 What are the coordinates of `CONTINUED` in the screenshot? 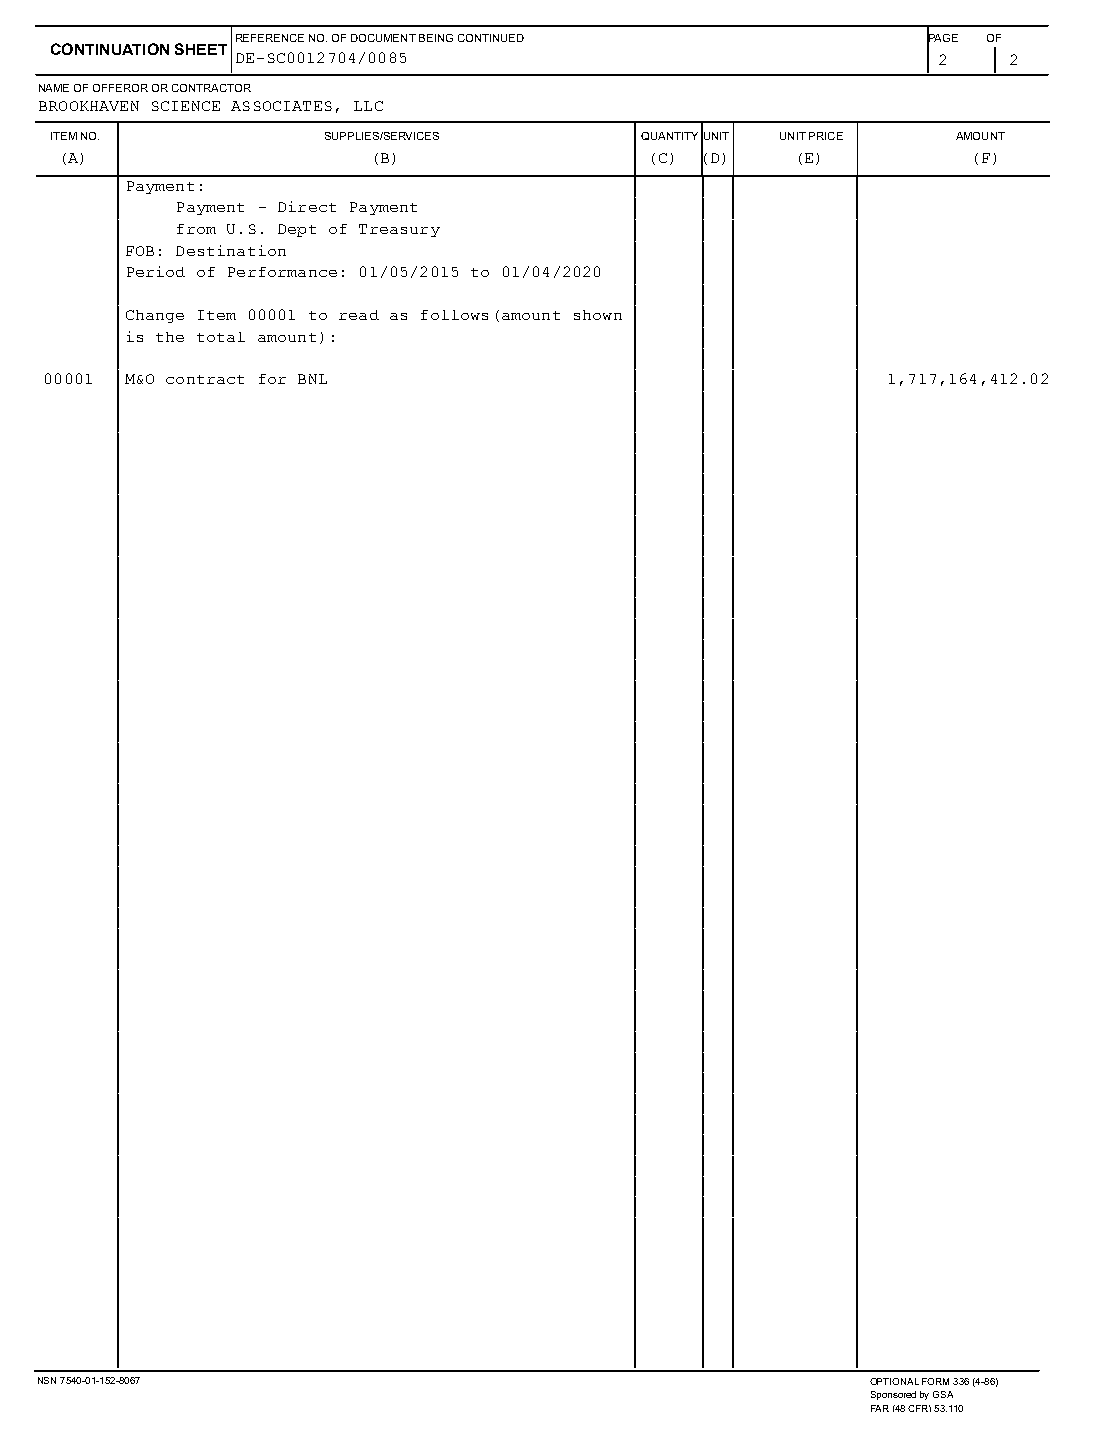 It's located at (491, 38).
